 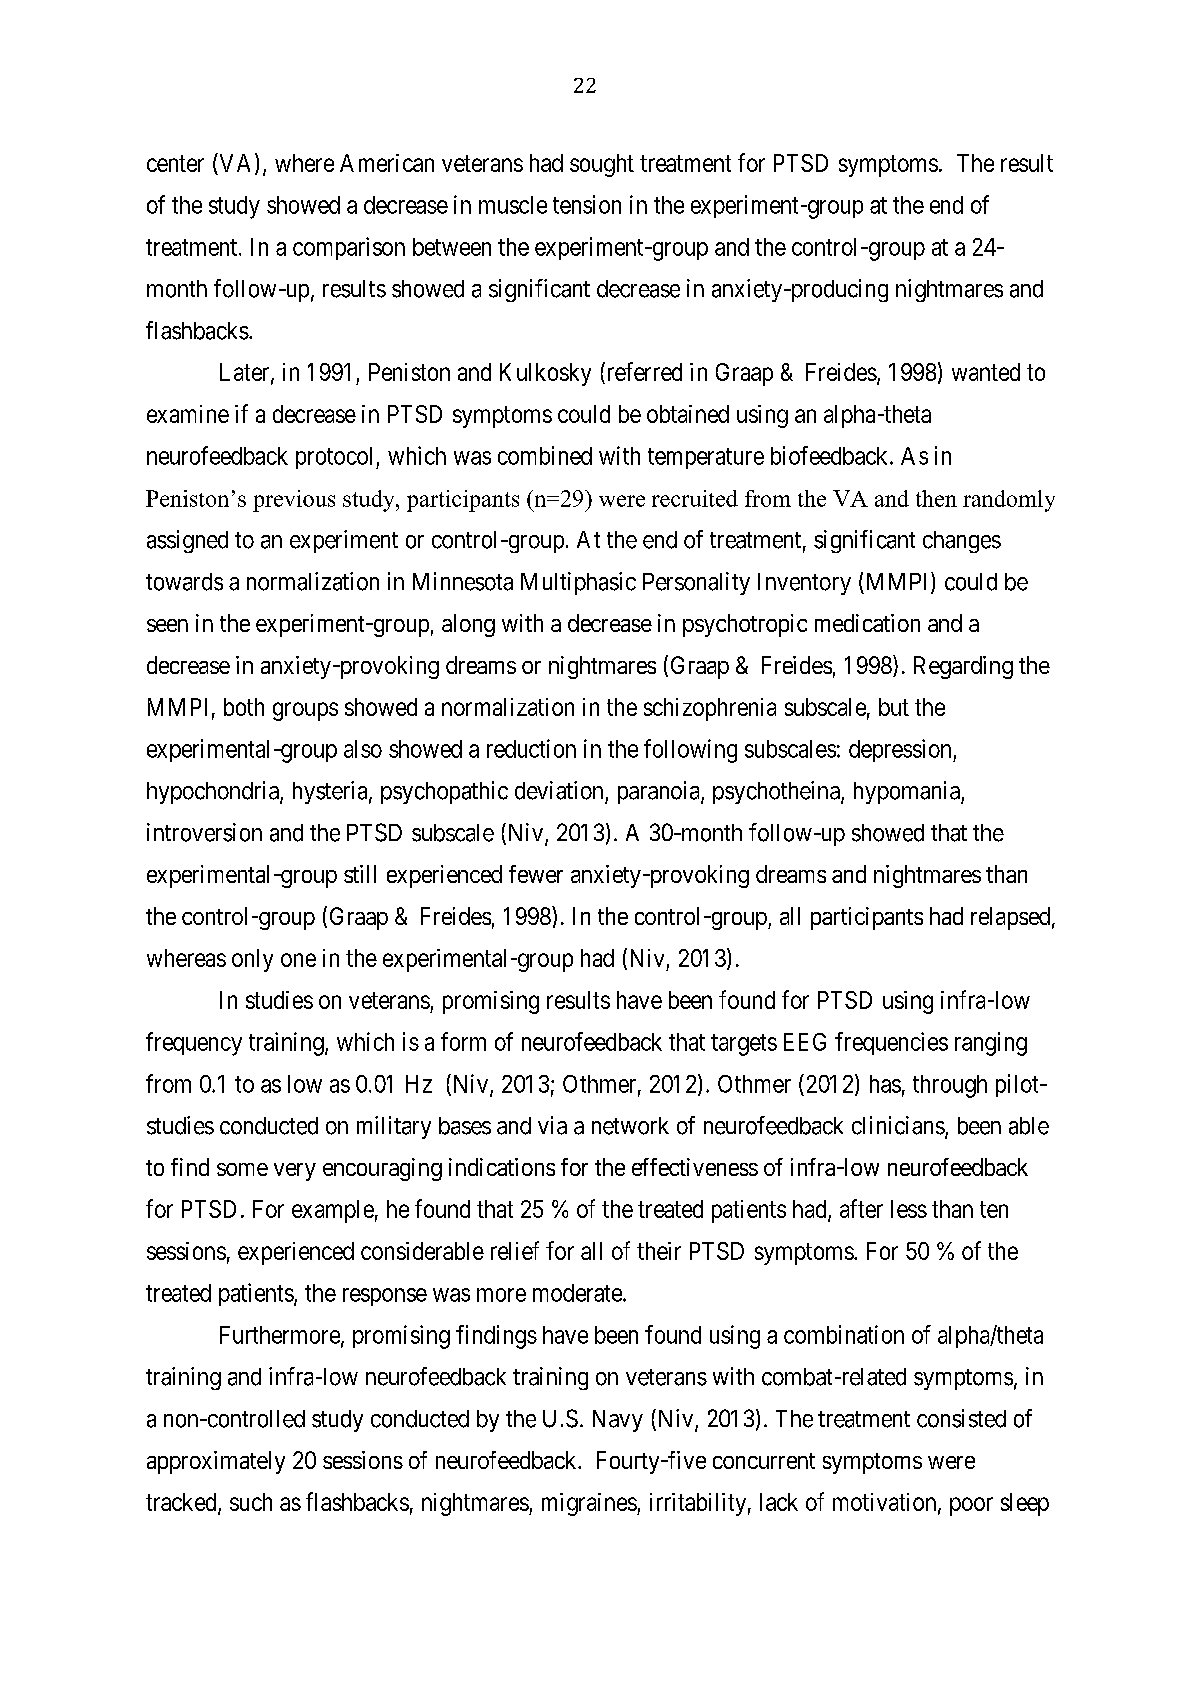 What do you see at coordinates (867, 623) in the page?
I see `medication` at bounding box center [867, 623].
